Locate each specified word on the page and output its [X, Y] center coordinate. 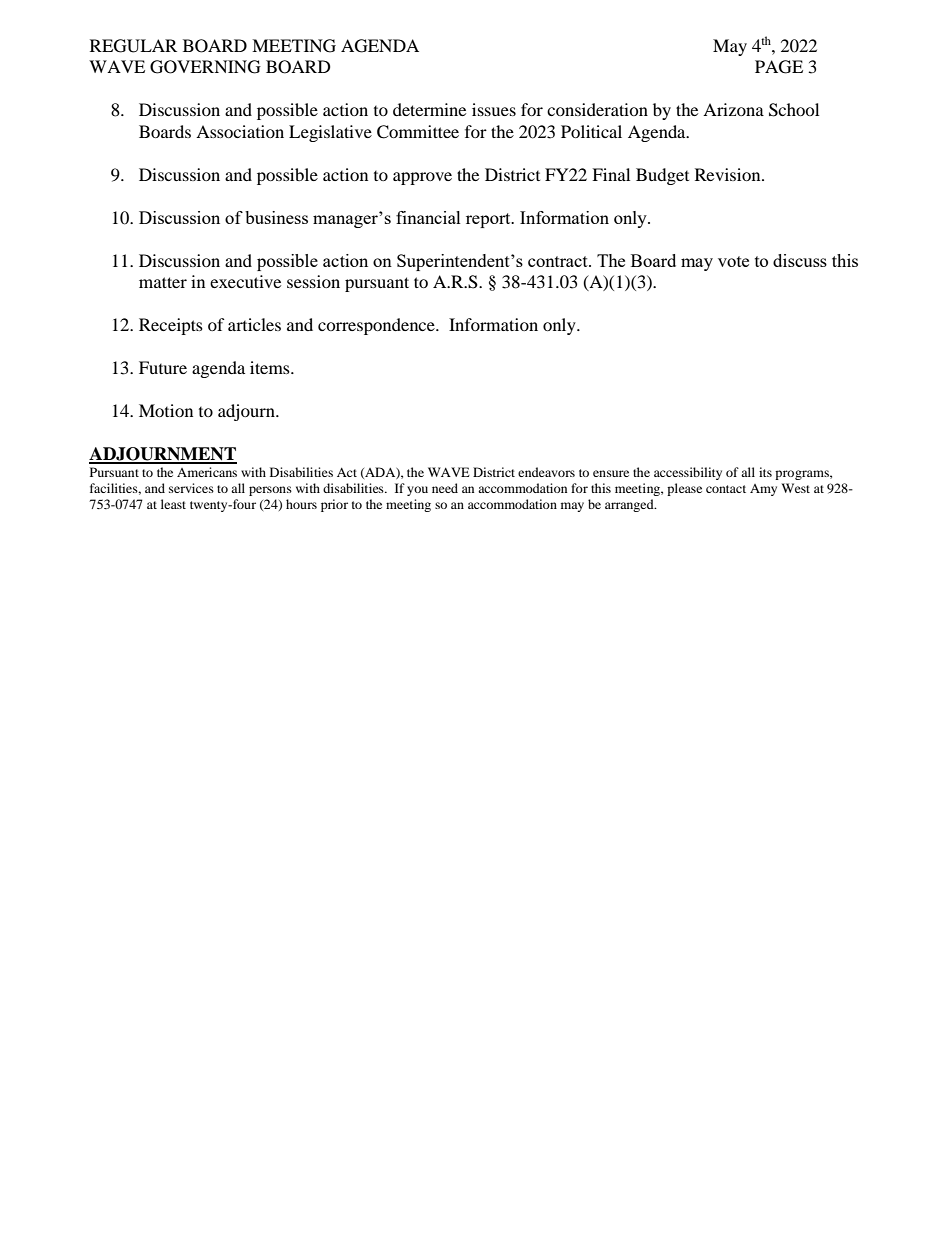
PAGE [779, 67]
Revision [729, 174]
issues [494, 109]
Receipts [171, 326]
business [276, 217]
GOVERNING [205, 67]
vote [733, 261]
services [191, 488]
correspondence [377, 326]
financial [428, 217]
